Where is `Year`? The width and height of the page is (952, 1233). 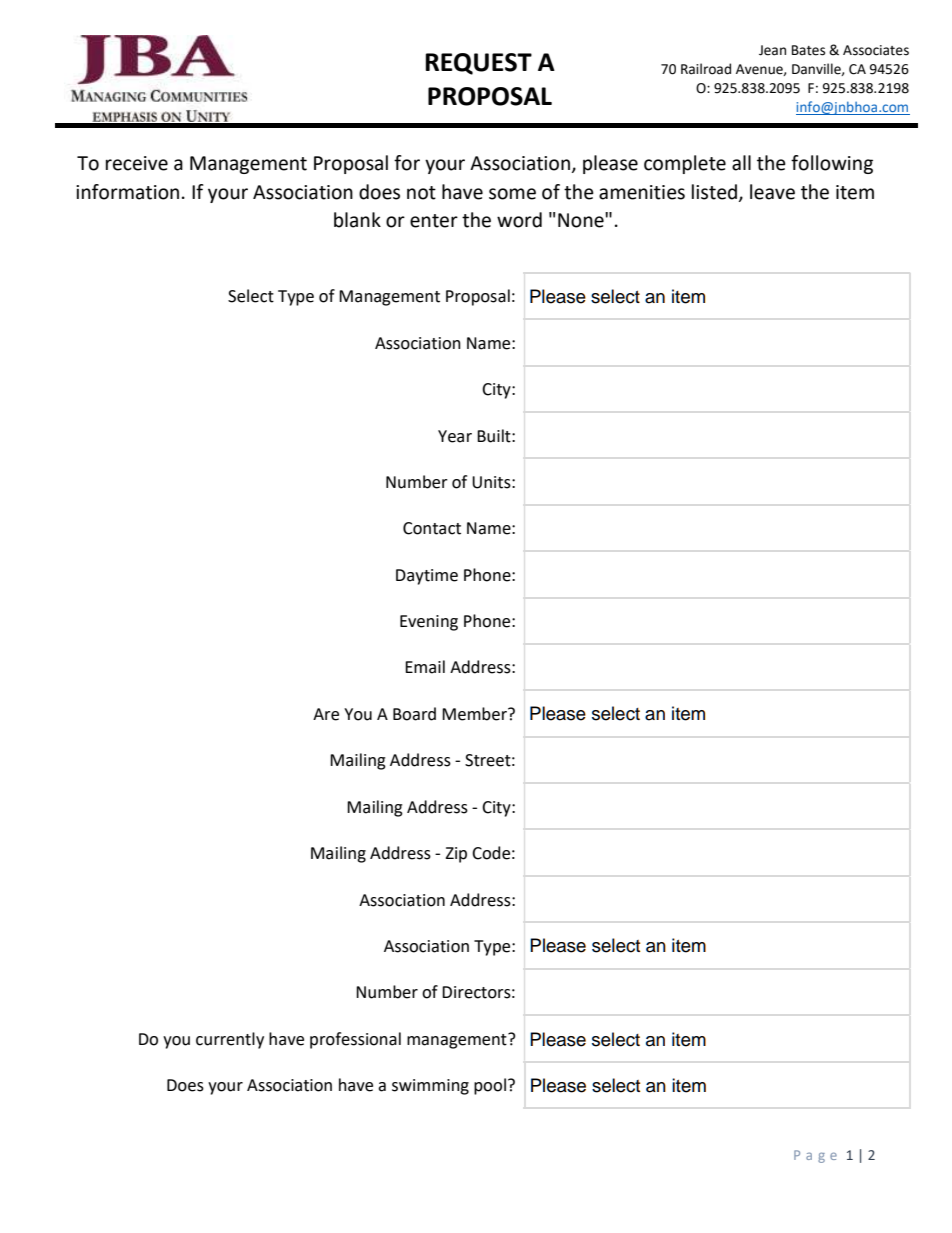
Year is located at coordinates (455, 436).
